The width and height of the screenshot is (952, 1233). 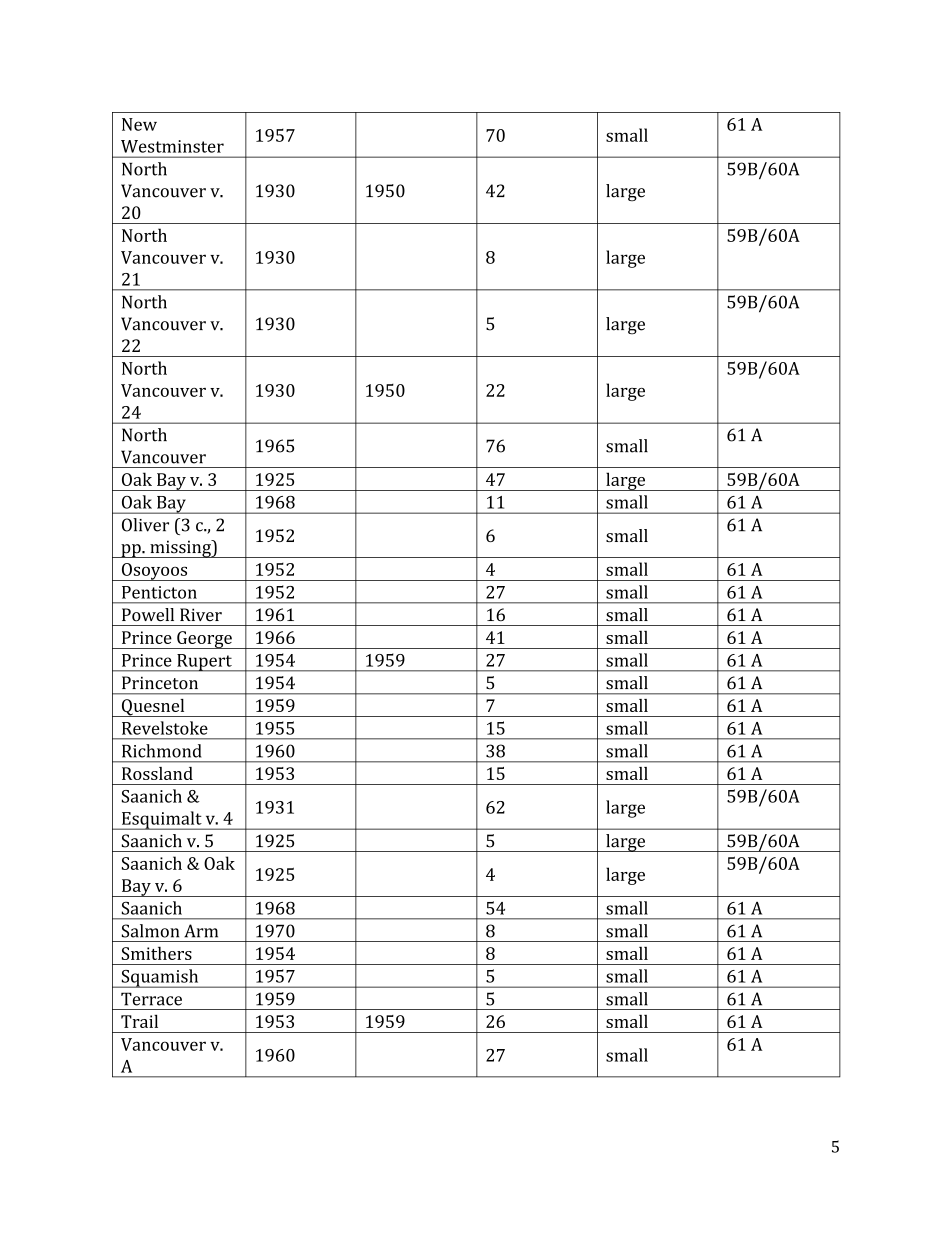 What do you see at coordinates (151, 999) in the screenshot?
I see `Terrace` at bounding box center [151, 999].
